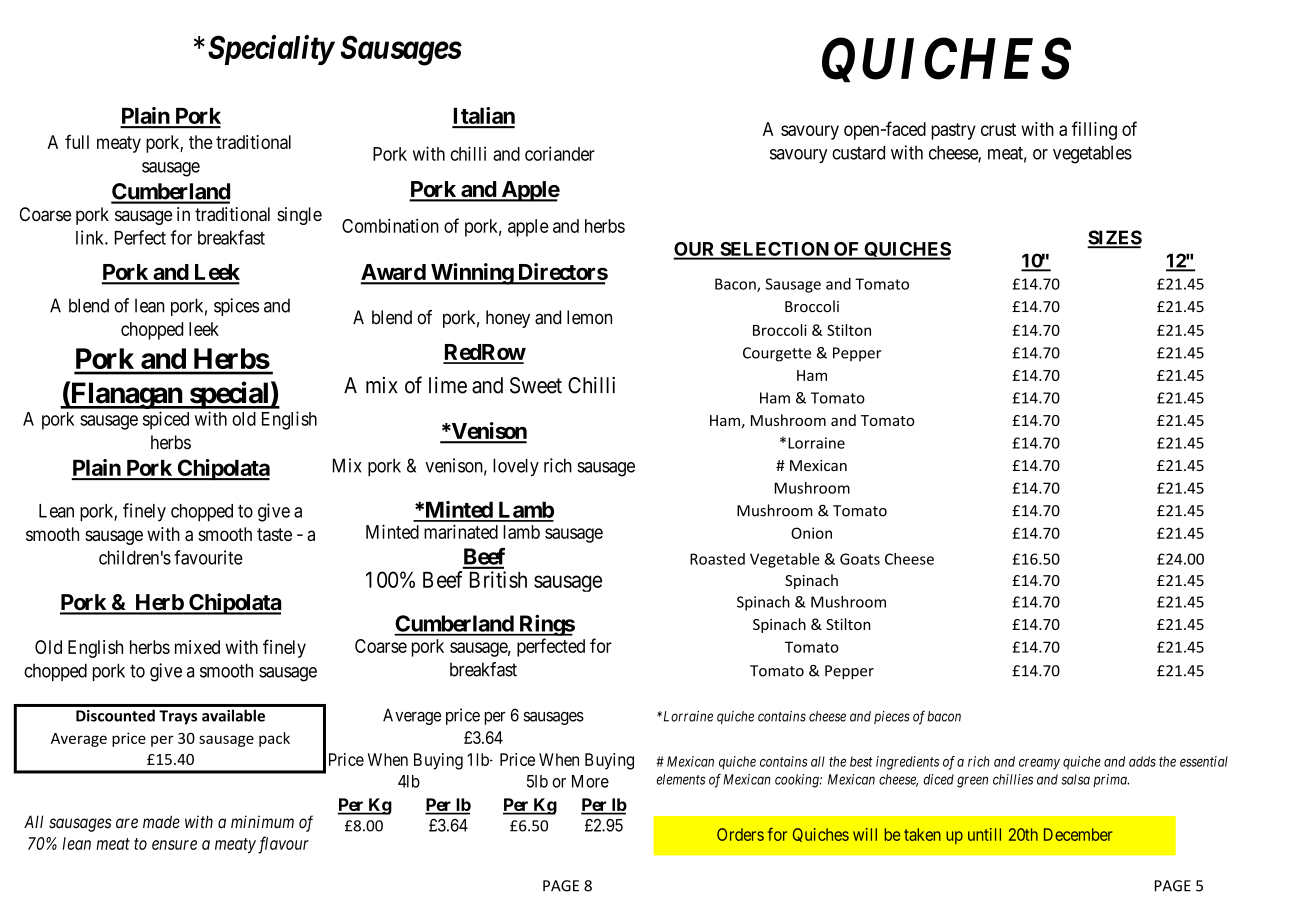  Describe the element at coordinates (560, 153) in the screenshot. I see `coriander` at that location.
